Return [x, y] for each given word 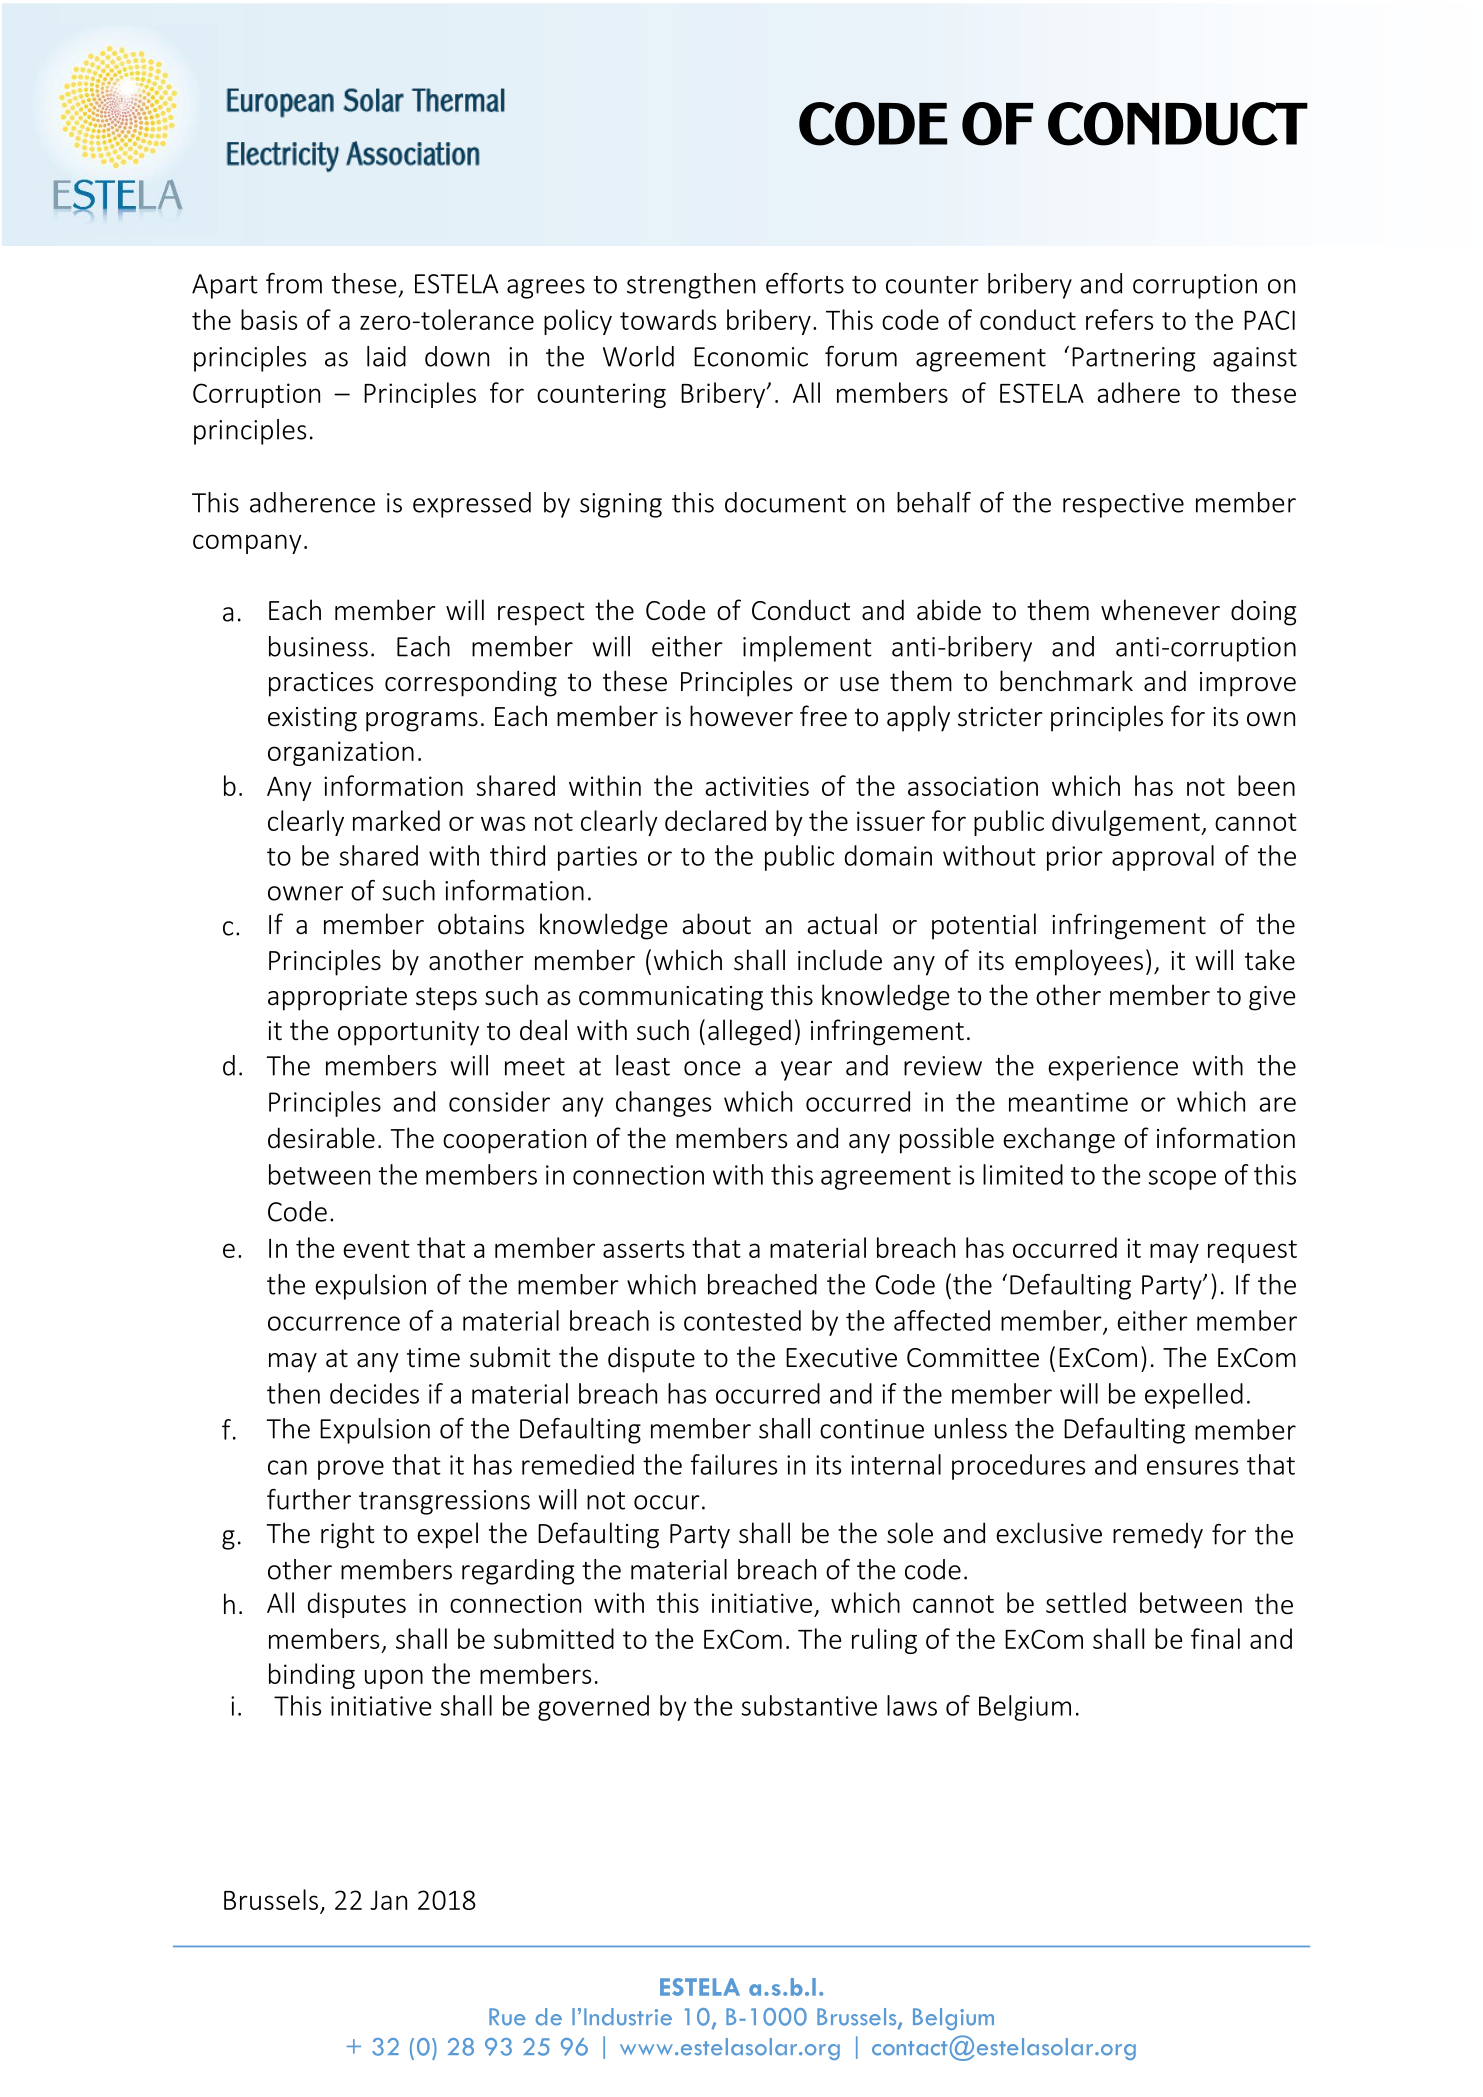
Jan [388, 1900]
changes [663, 1104]
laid [386, 356]
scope [1182, 1180]
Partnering [1133, 359]
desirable [321, 1138]
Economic [751, 357]
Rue [507, 2017]
